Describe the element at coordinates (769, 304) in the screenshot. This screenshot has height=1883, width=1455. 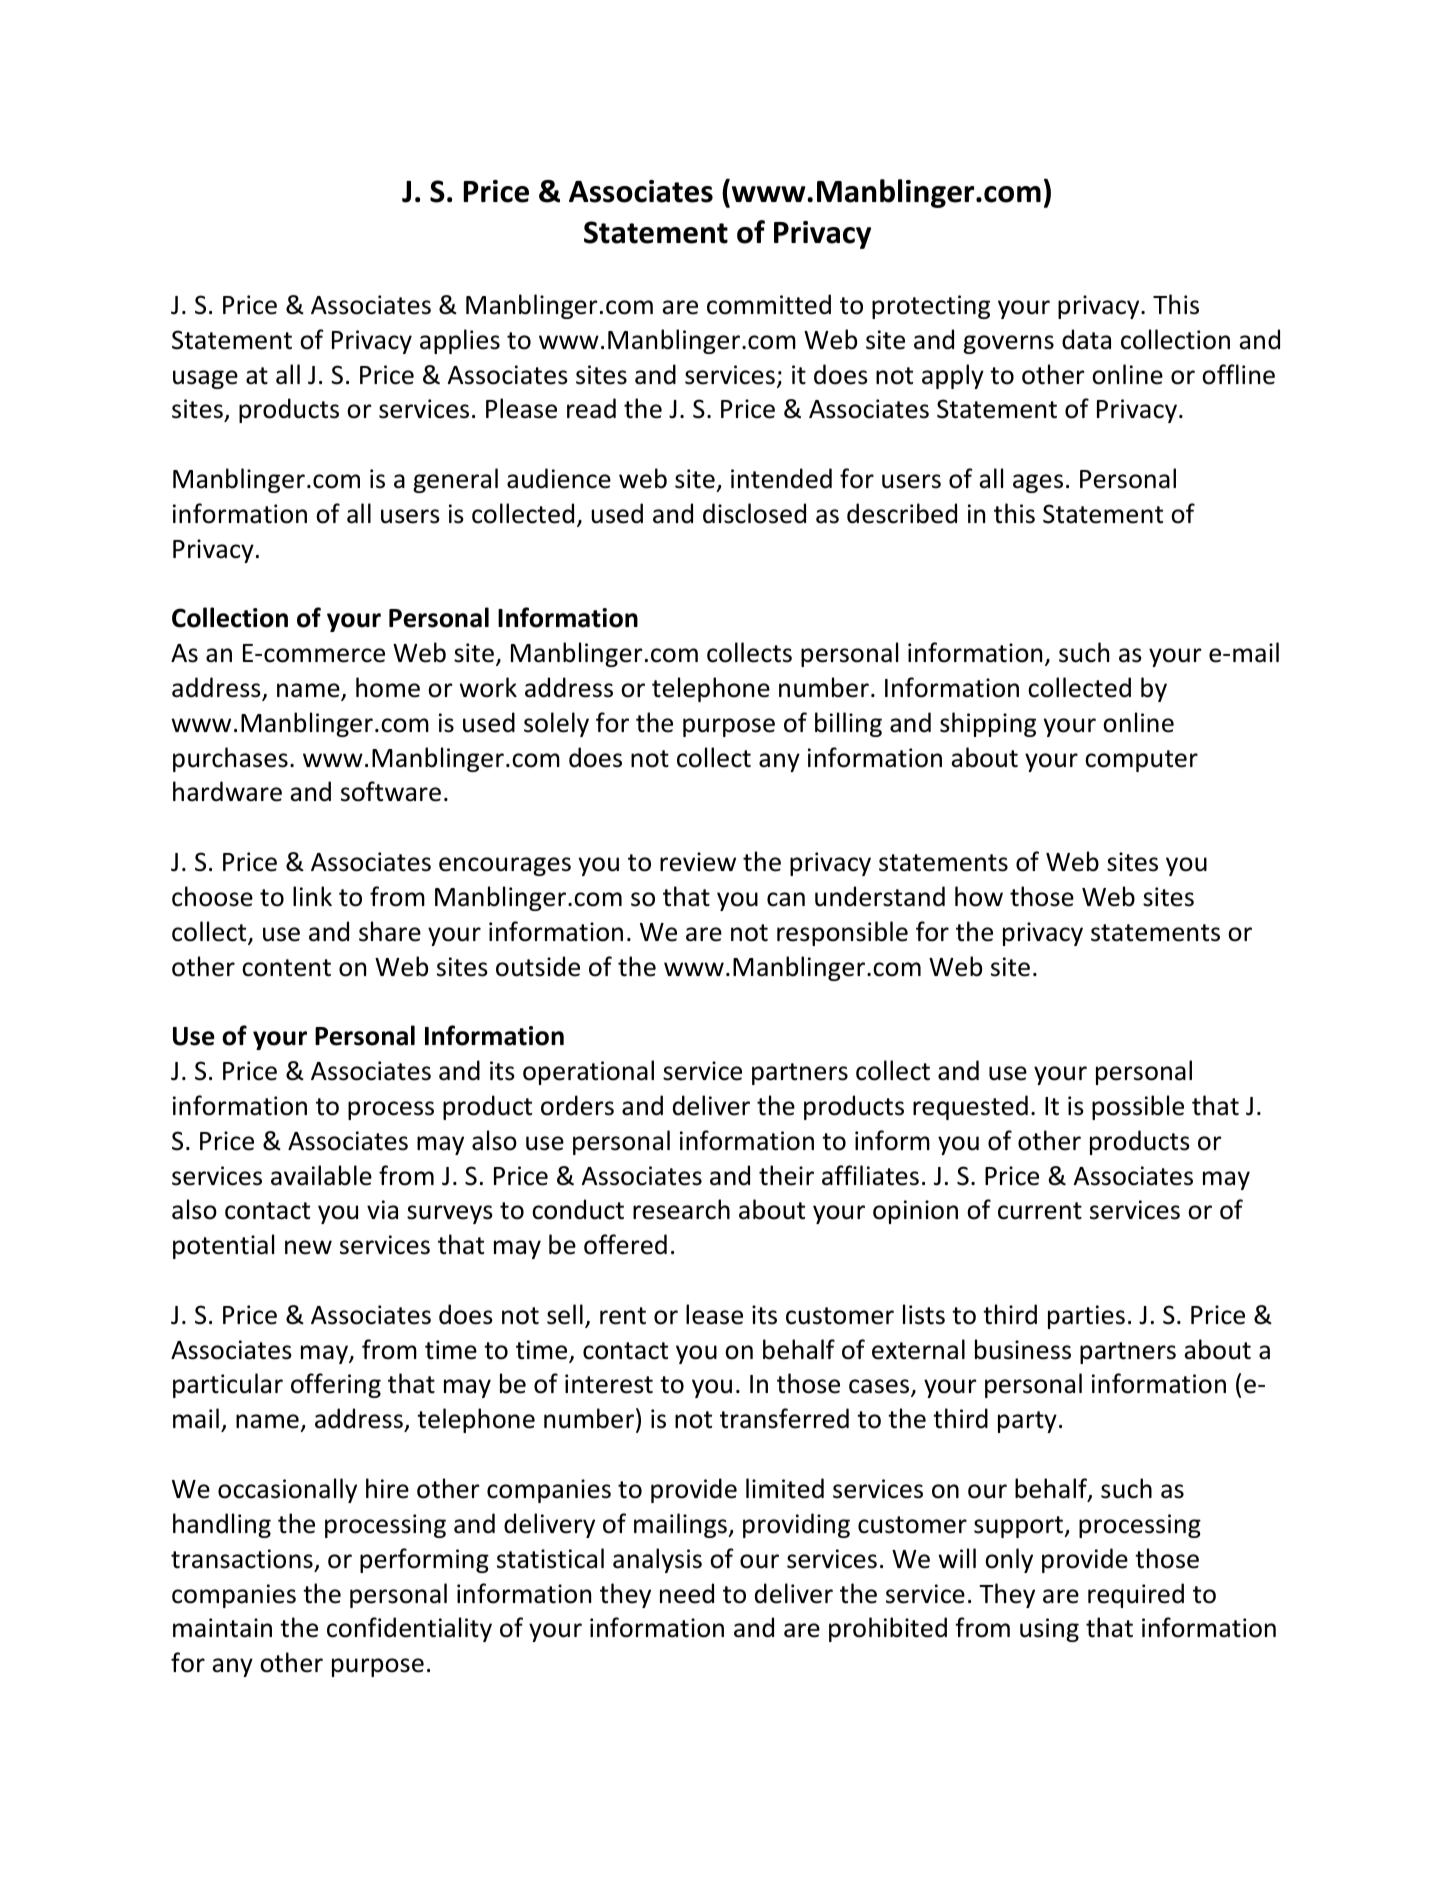
I see `committed` at that location.
